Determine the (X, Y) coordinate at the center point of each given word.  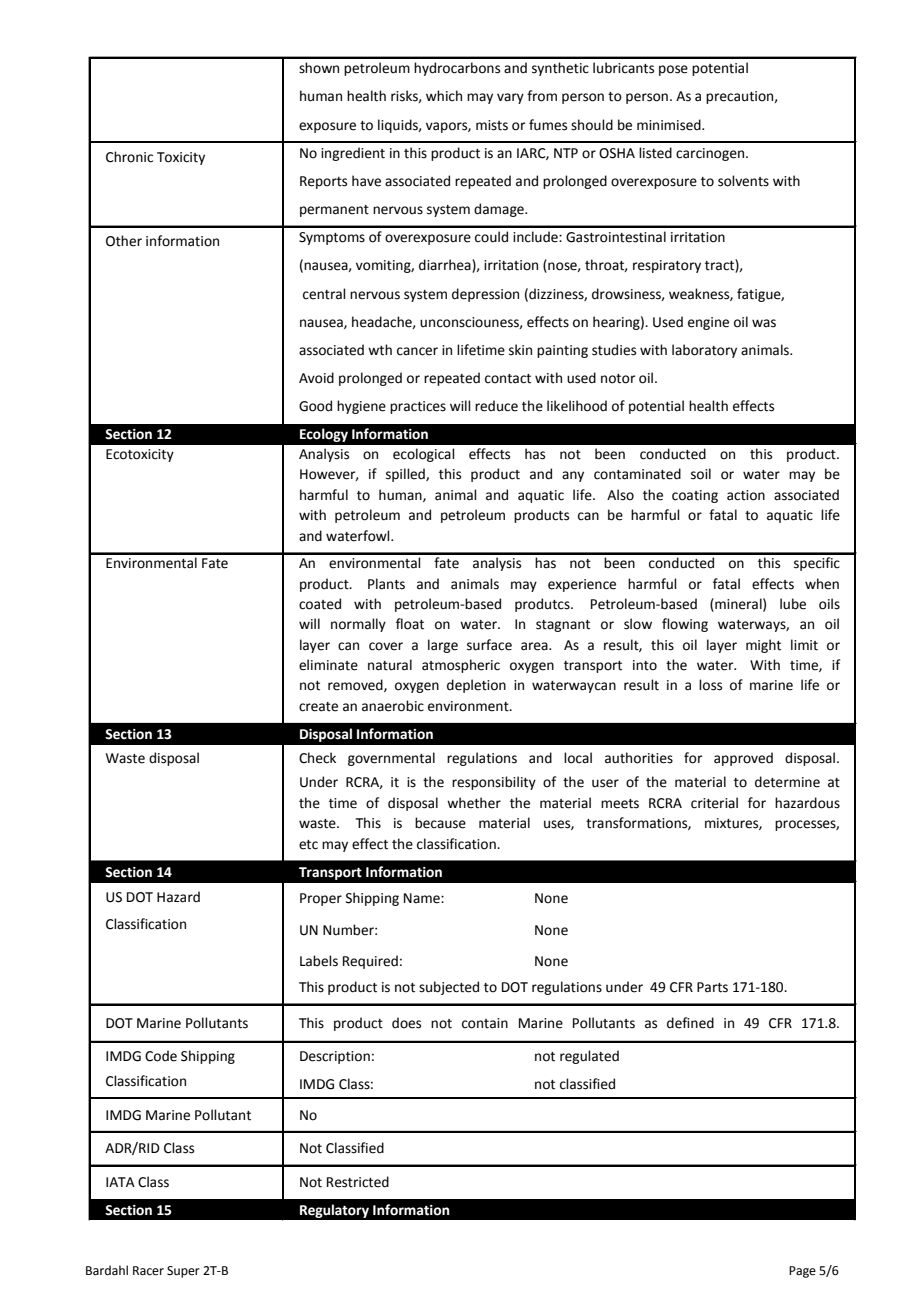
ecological (424, 455)
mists (492, 125)
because (440, 823)
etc (308, 845)
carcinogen (710, 154)
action (746, 495)
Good (315, 406)
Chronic (129, 157)
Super (183, 1272)
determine (787, 782)
